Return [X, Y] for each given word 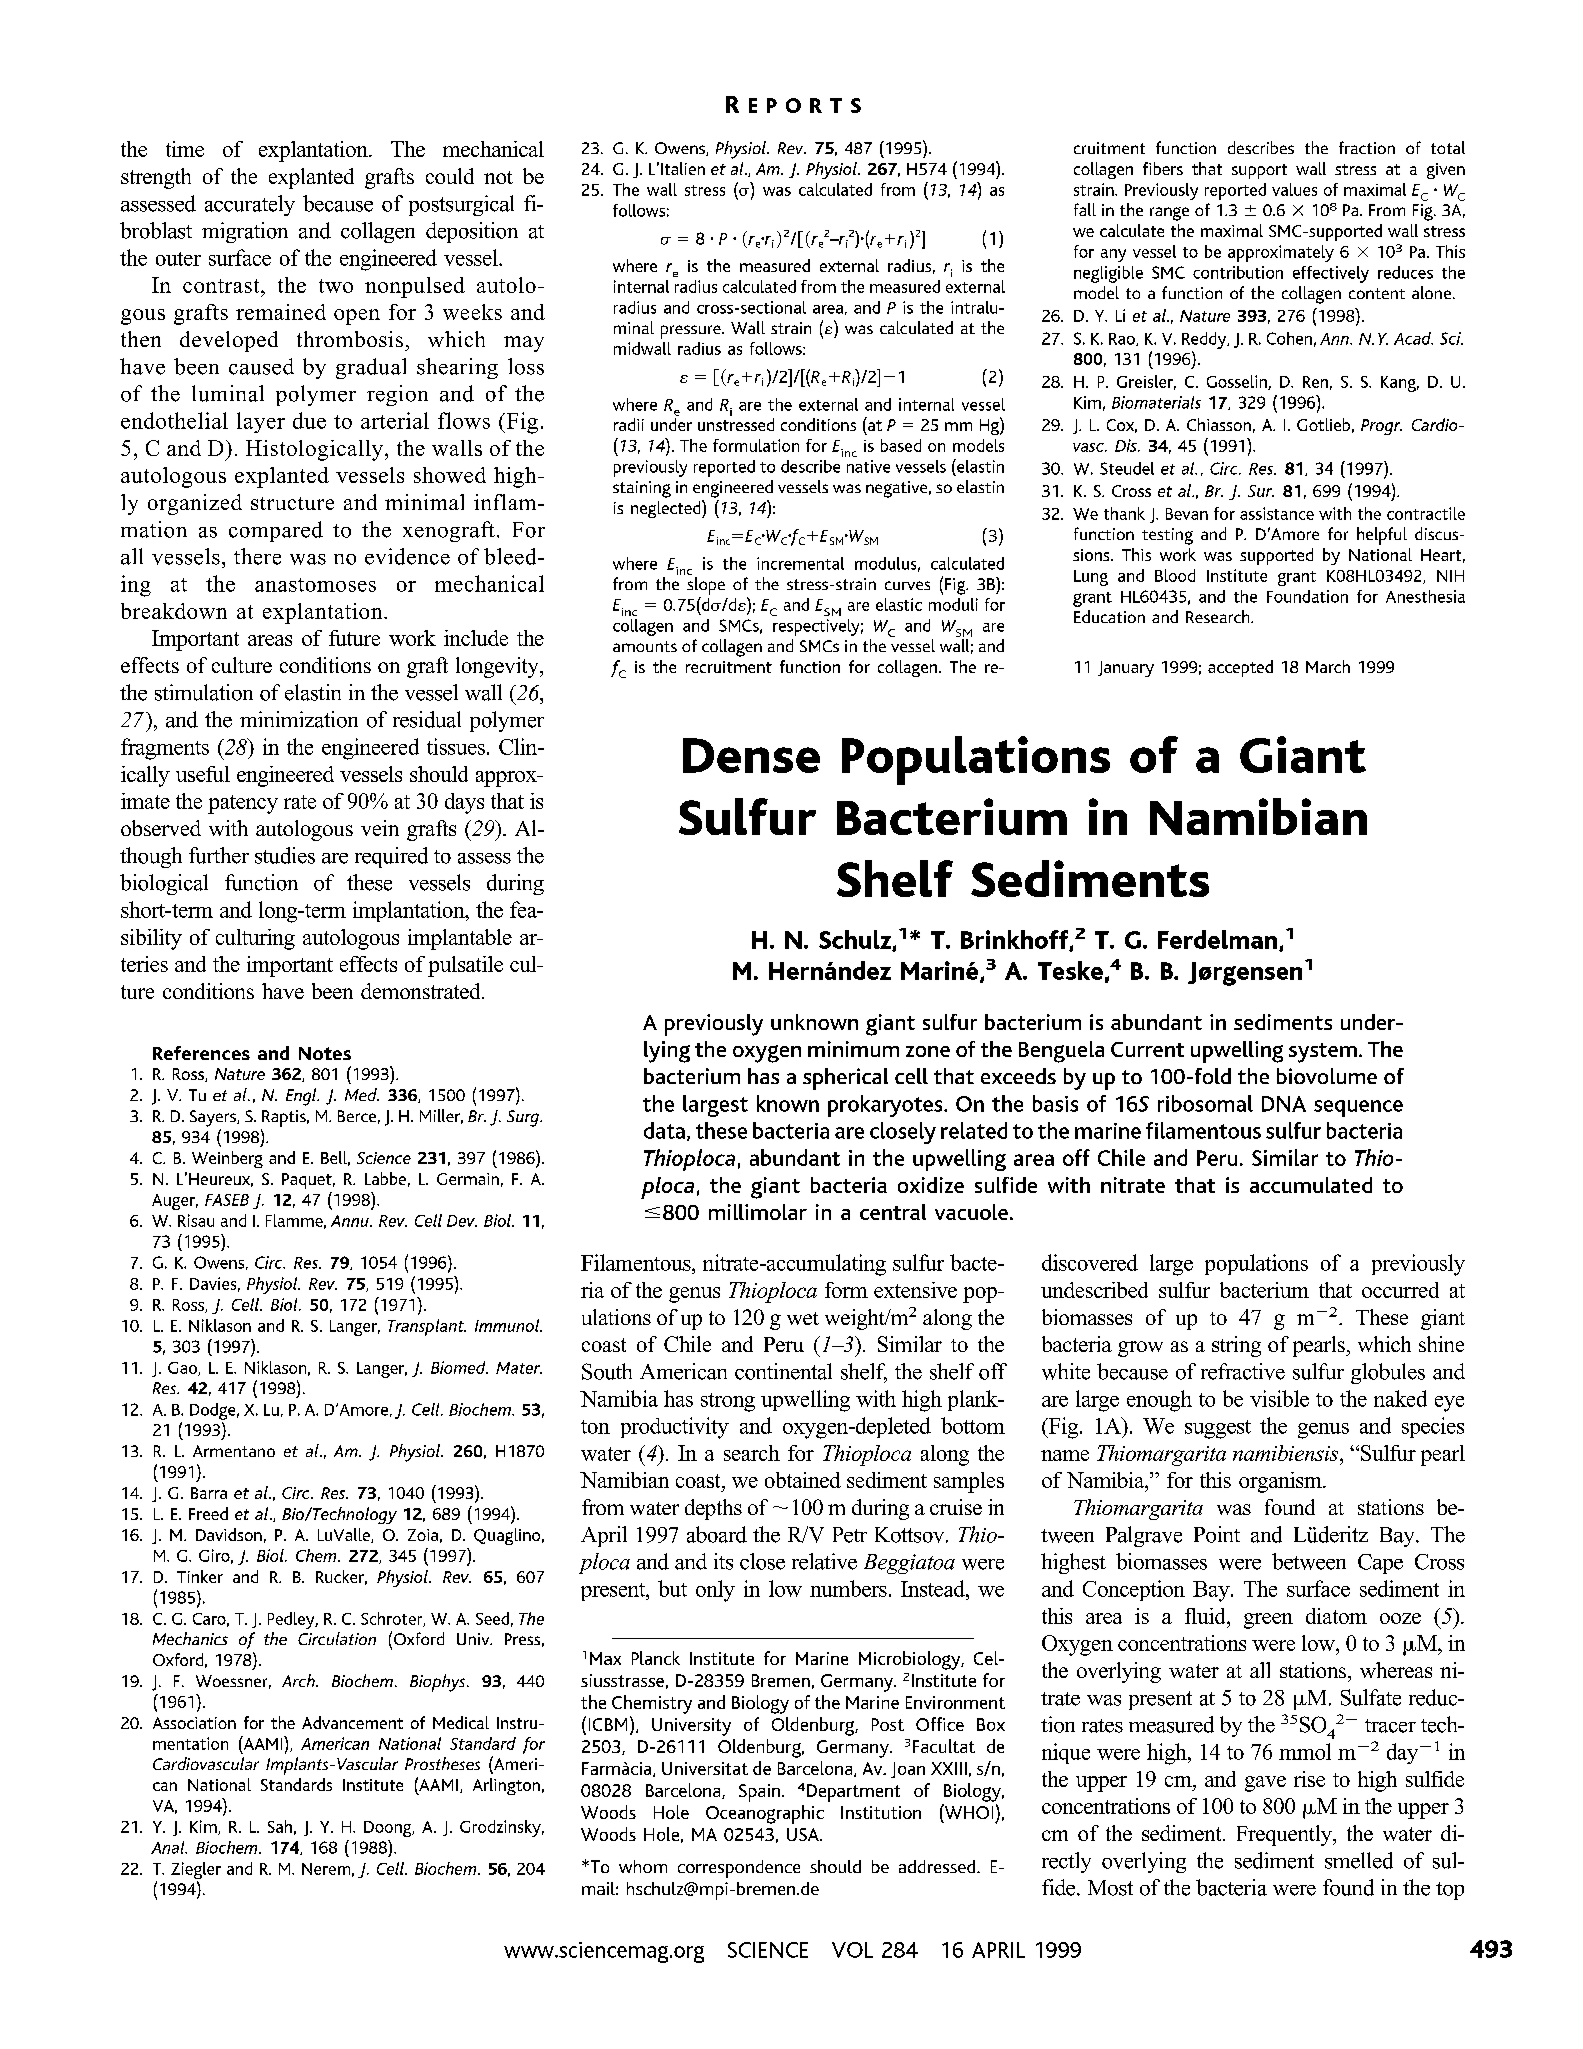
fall [1085, 209]
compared [276, 531]
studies [285, 855]
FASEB [227, 1200]
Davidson [229, 1534]
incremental [800, 563]
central [893, 1212]
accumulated [1311, 1185]
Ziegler [196, 1870]
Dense [751, 755]
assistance [1277, 513]
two [336, 286]
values [1294, 189]
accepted [1240, 668]
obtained [803, 1480]
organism [1281, 1482]
